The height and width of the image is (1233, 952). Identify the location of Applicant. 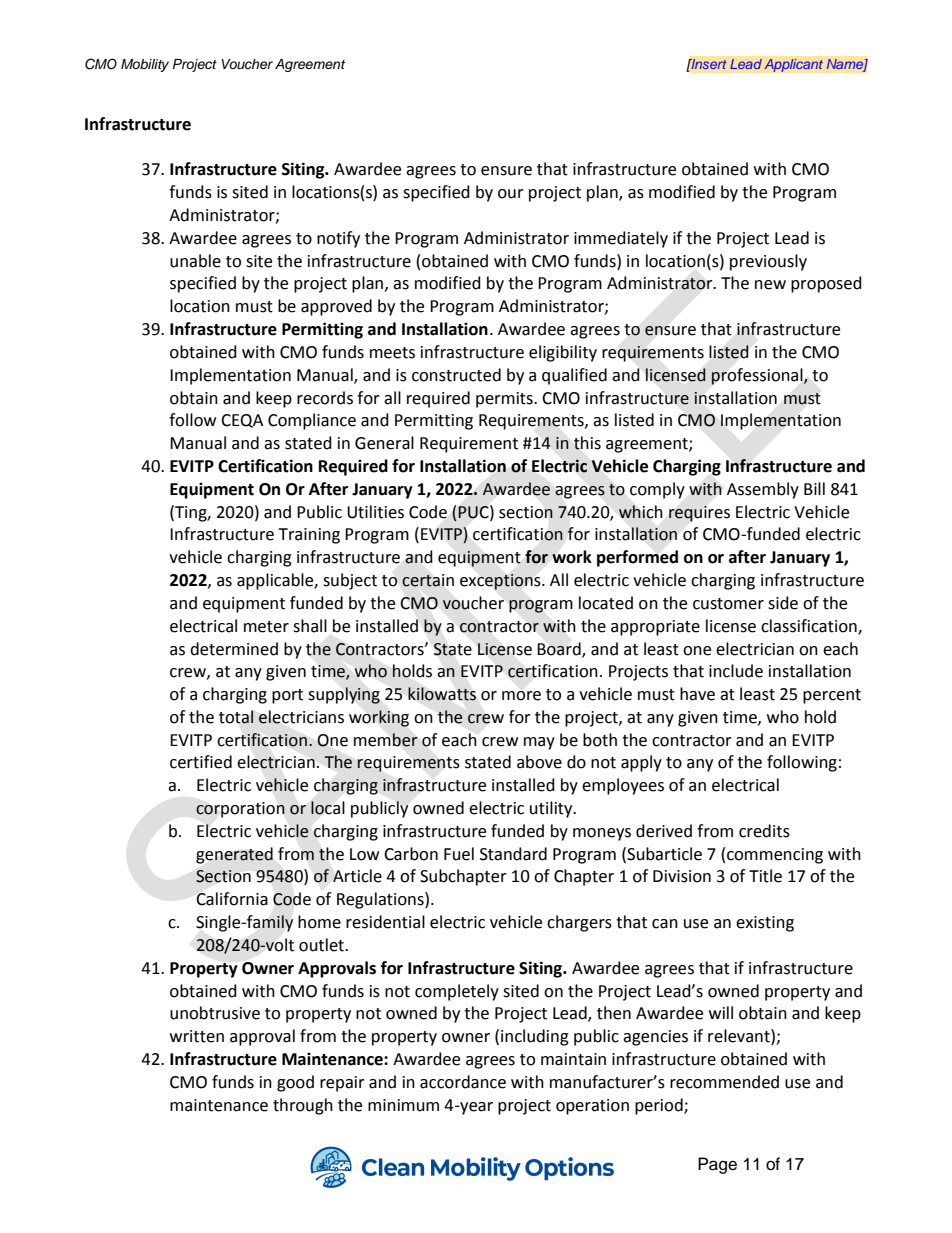
(793, 65).
